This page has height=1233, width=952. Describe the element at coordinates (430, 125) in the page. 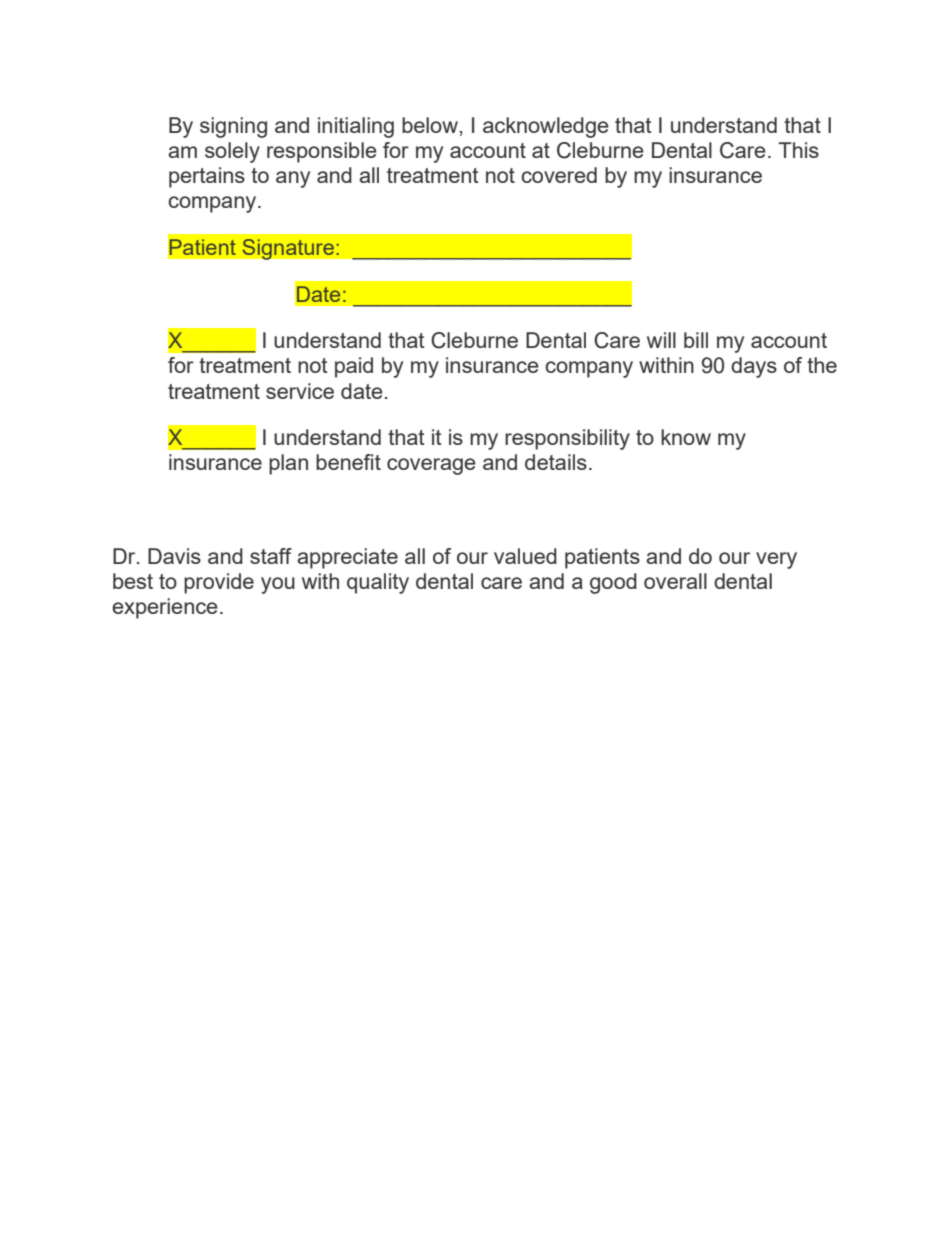

I see `below` at that location.
